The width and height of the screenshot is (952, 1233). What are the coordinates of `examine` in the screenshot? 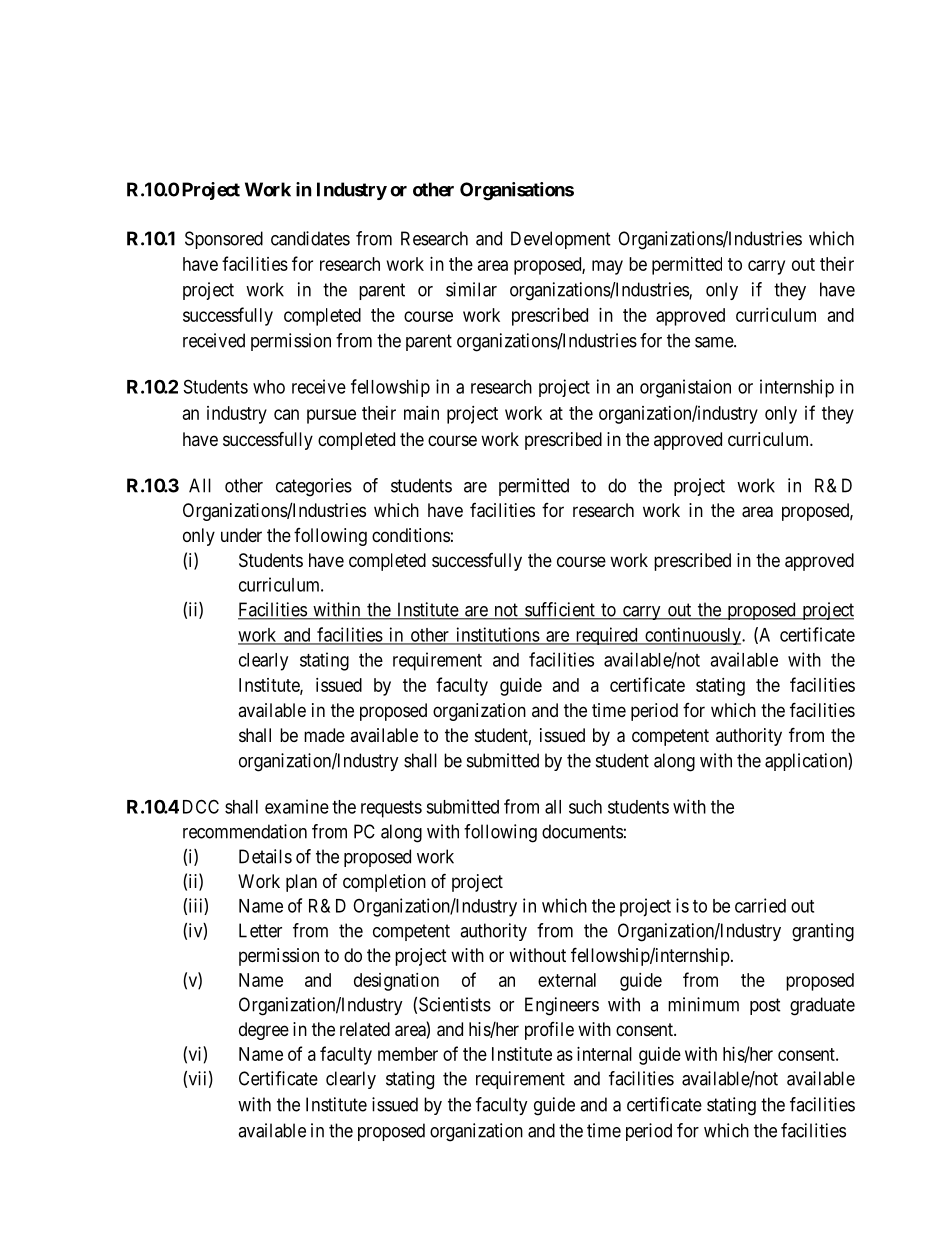 It's located at (297, 806).
